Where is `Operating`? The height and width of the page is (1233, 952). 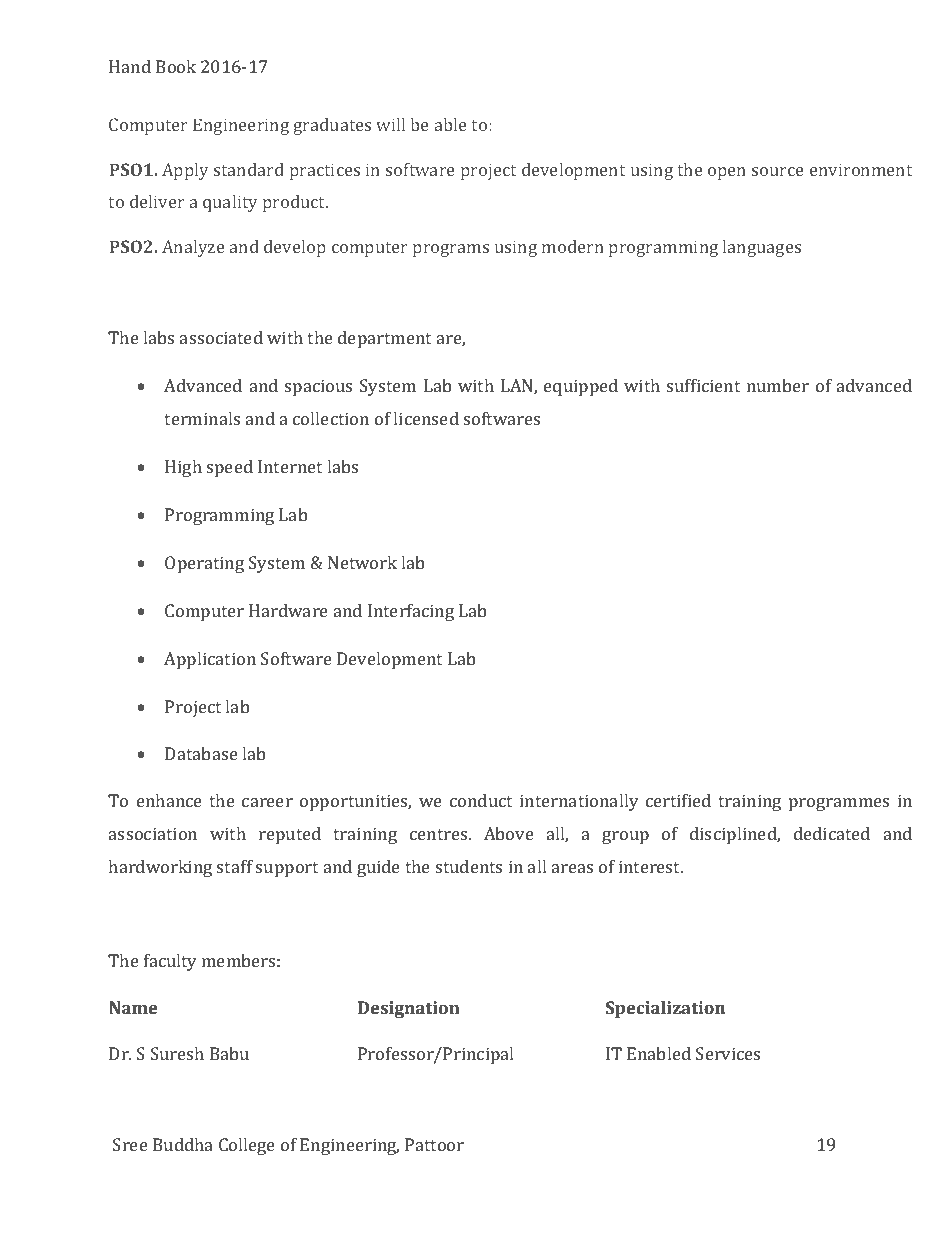
Operating is located at coordinates (204, 564).
